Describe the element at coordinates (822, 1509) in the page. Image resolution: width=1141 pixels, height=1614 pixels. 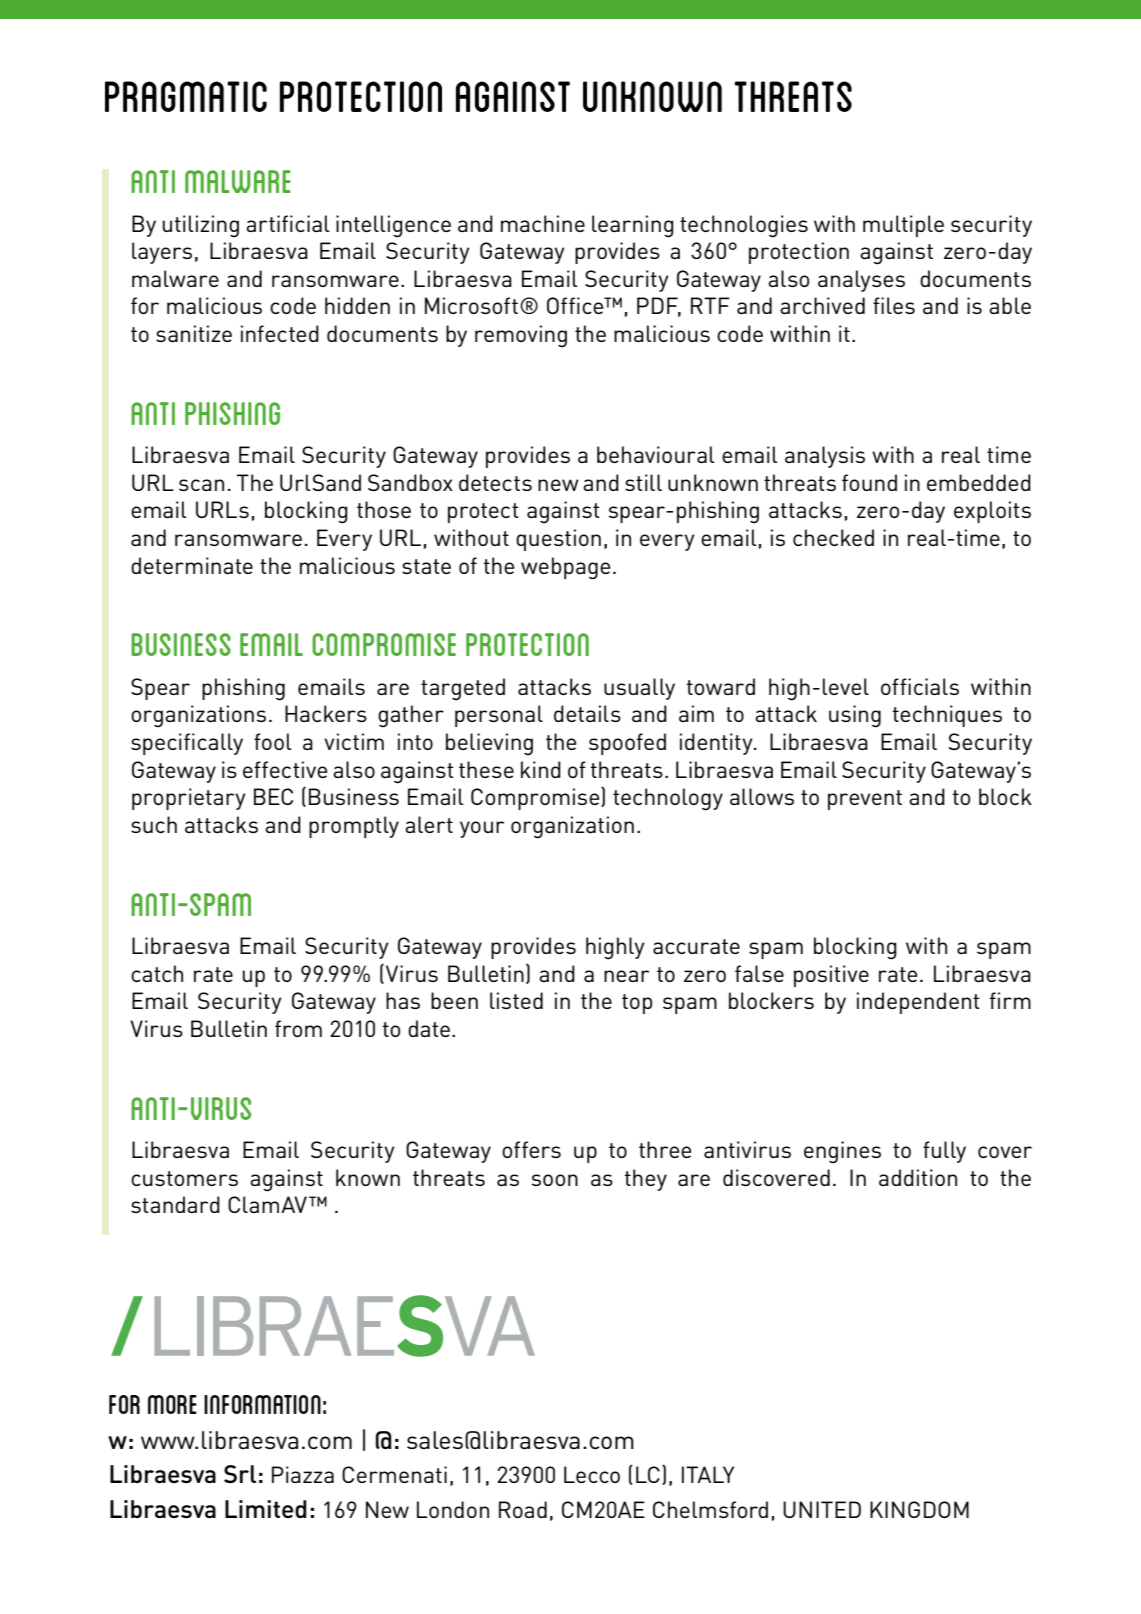
I see `UNITED` at that location.
